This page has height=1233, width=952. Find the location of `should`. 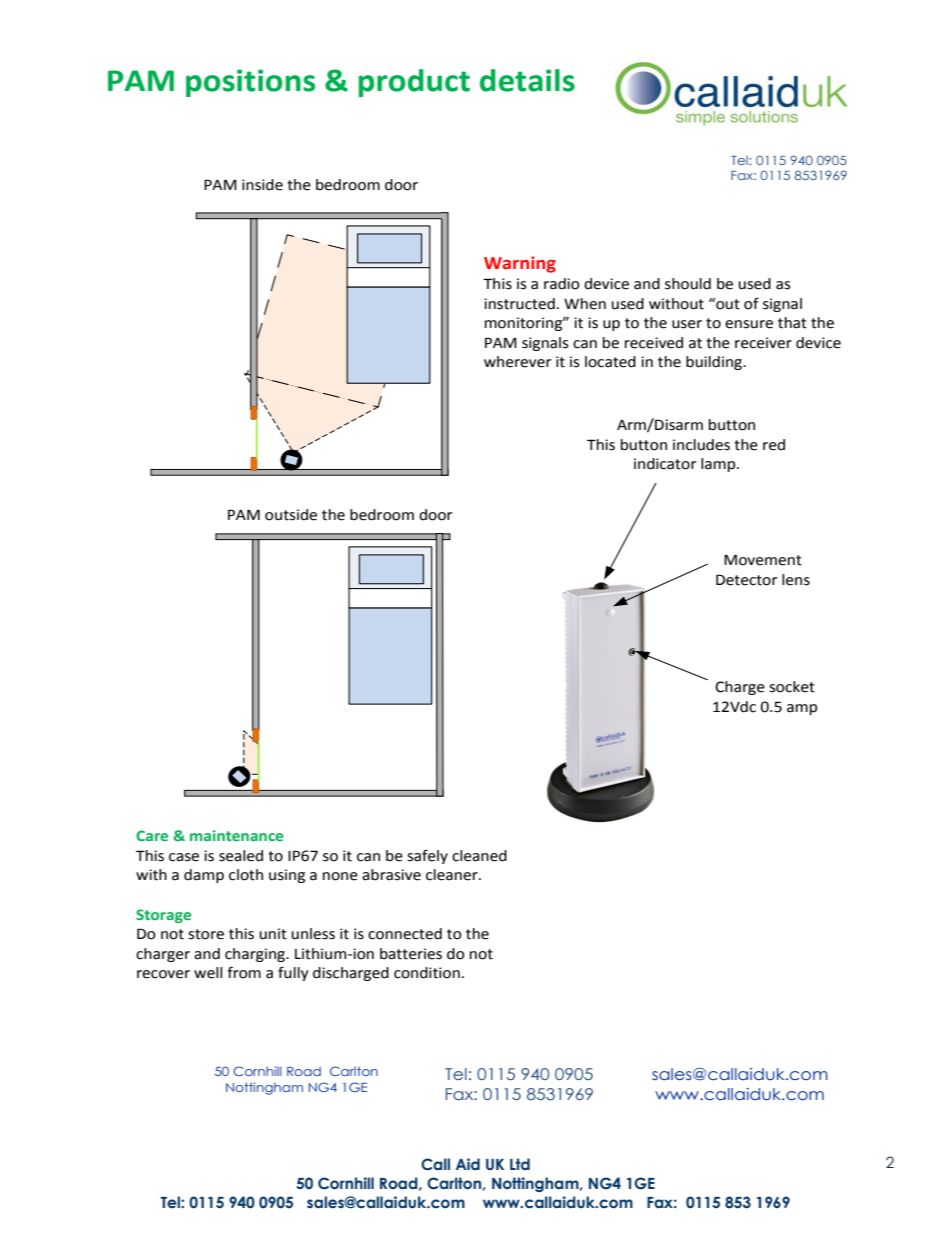

should is located at coordinates (688, 284).
